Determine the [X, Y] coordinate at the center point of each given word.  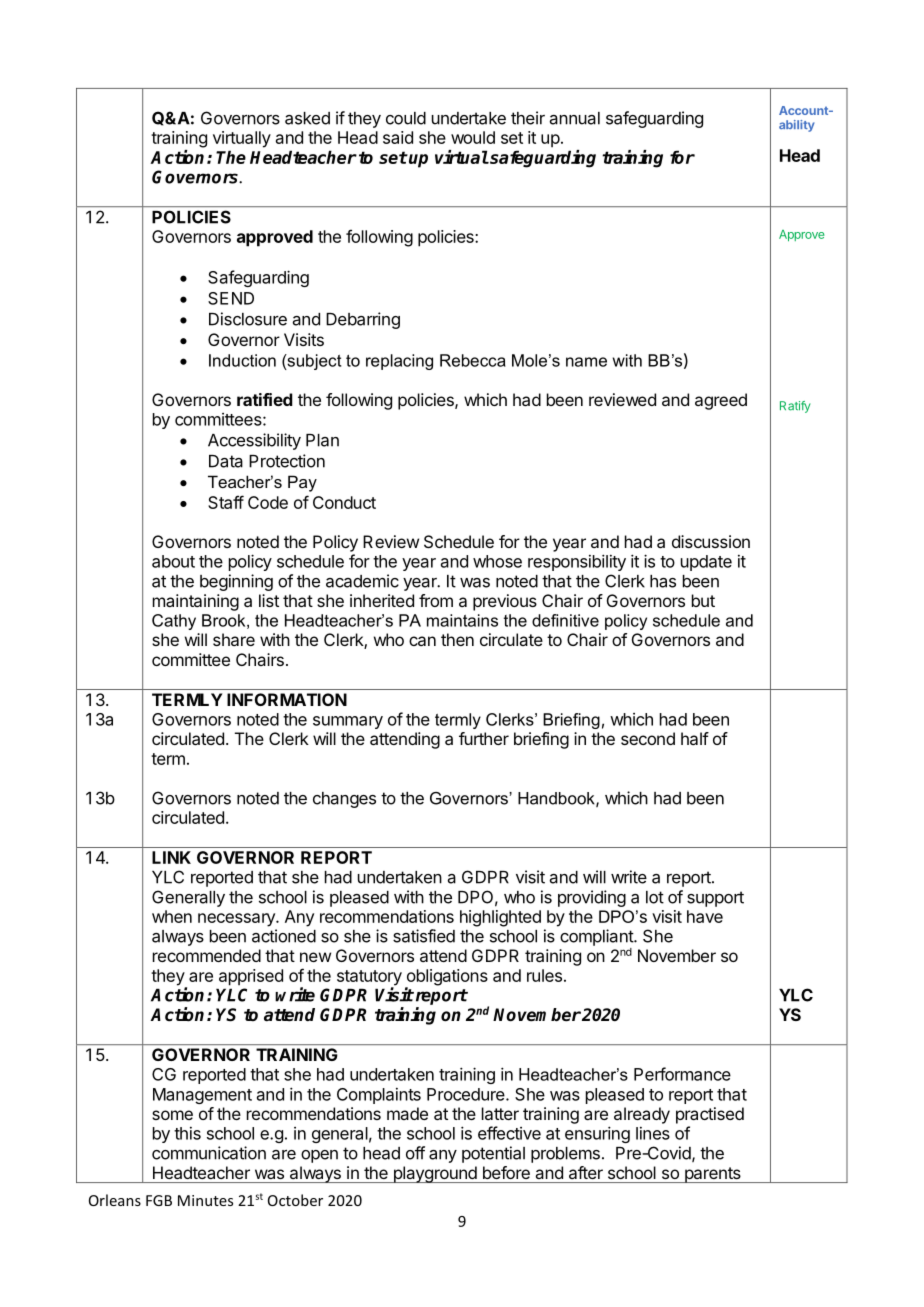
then [457, 639]
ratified [265, 399]
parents [712, 1175]
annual [575, 118]
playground [434, 1174]
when [172, 916]
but [703, 600]
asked [307, 118]
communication [209, 1153]
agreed [721, 401]
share [234, 639]
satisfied [424, 936]
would [473, 137]
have [705, 916]
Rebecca [473, 360]
